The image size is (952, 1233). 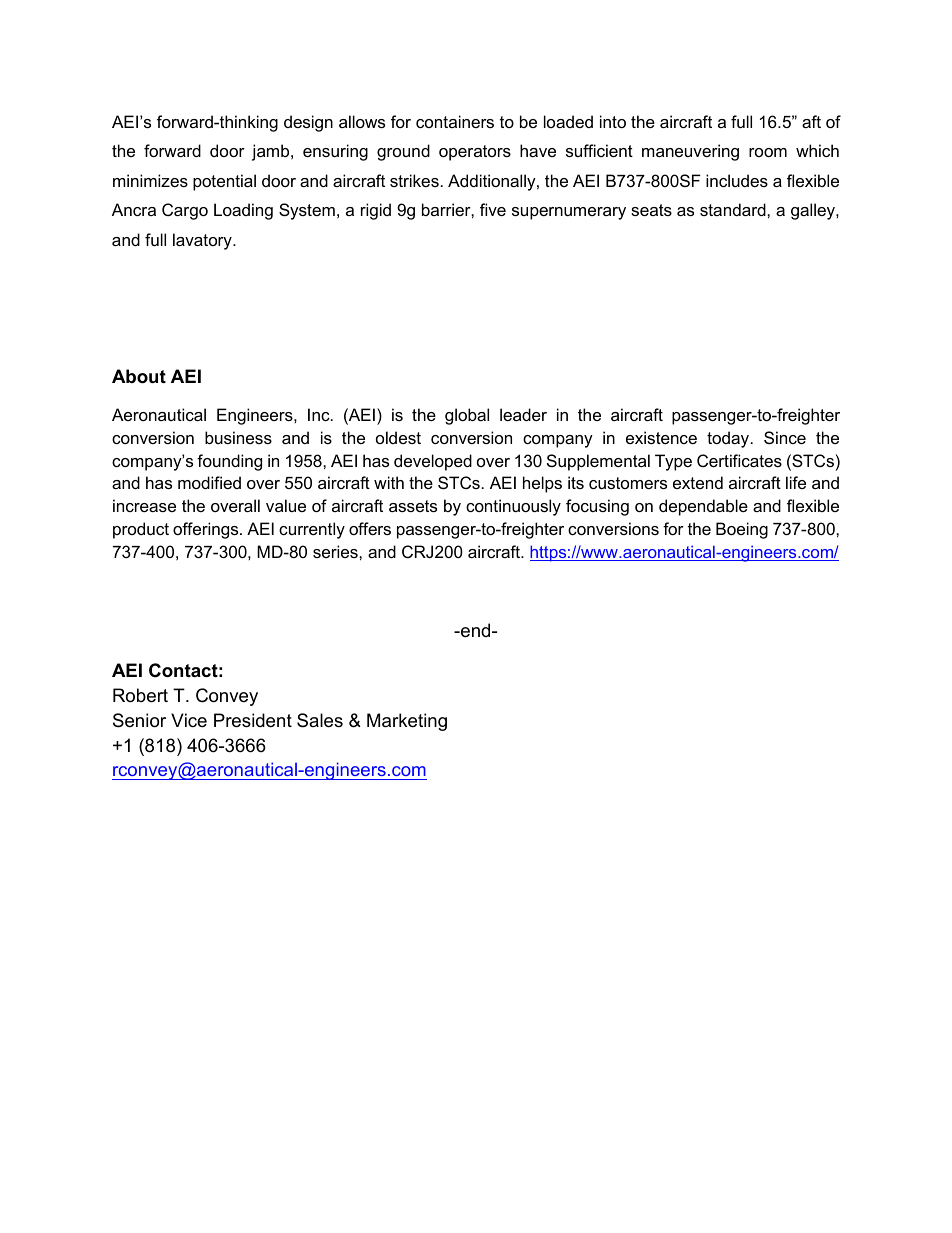 I want to click on business, so click(x=238, y=437).
